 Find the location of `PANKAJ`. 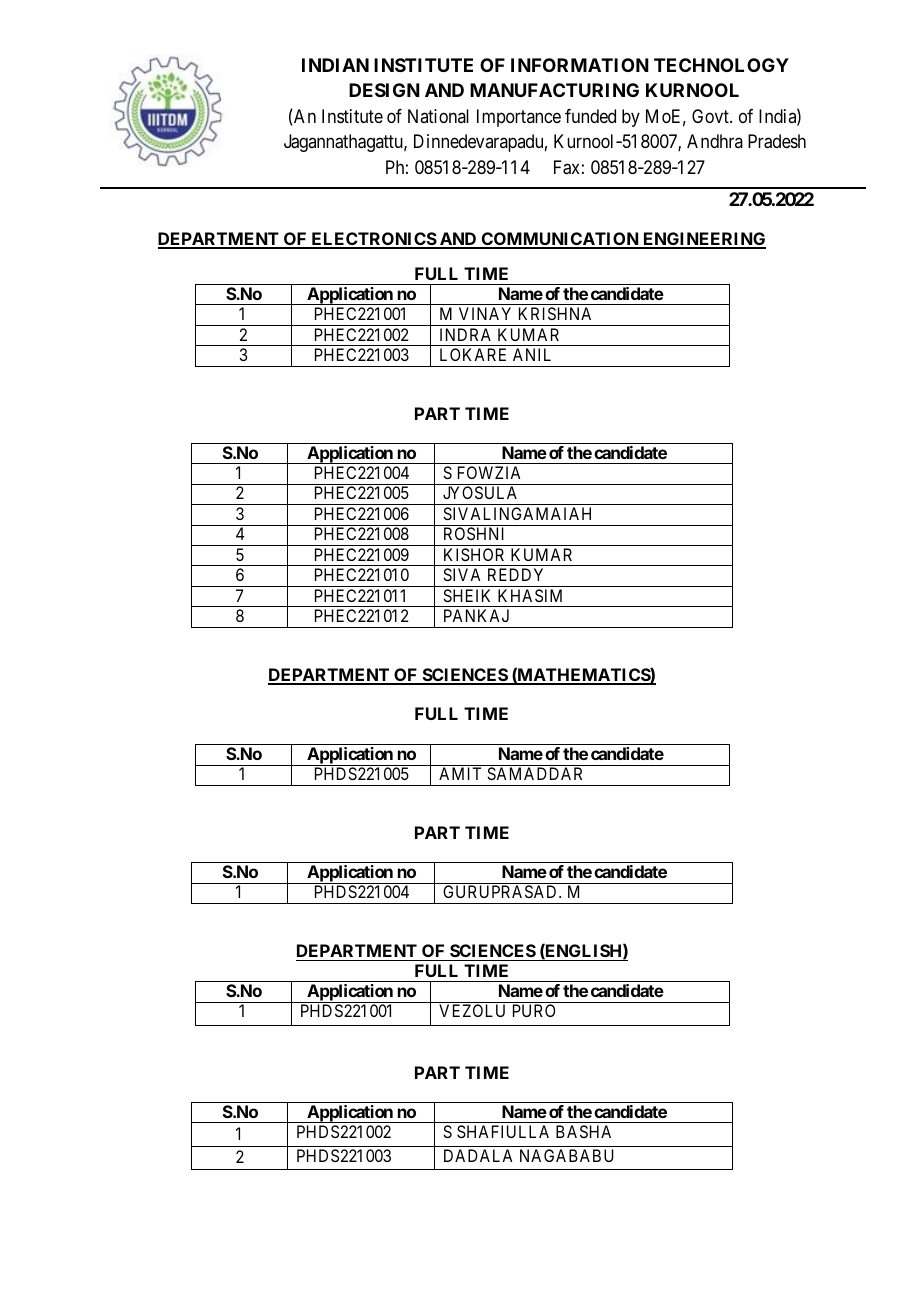

PANKAJ is located at coordinates (476, 615).
